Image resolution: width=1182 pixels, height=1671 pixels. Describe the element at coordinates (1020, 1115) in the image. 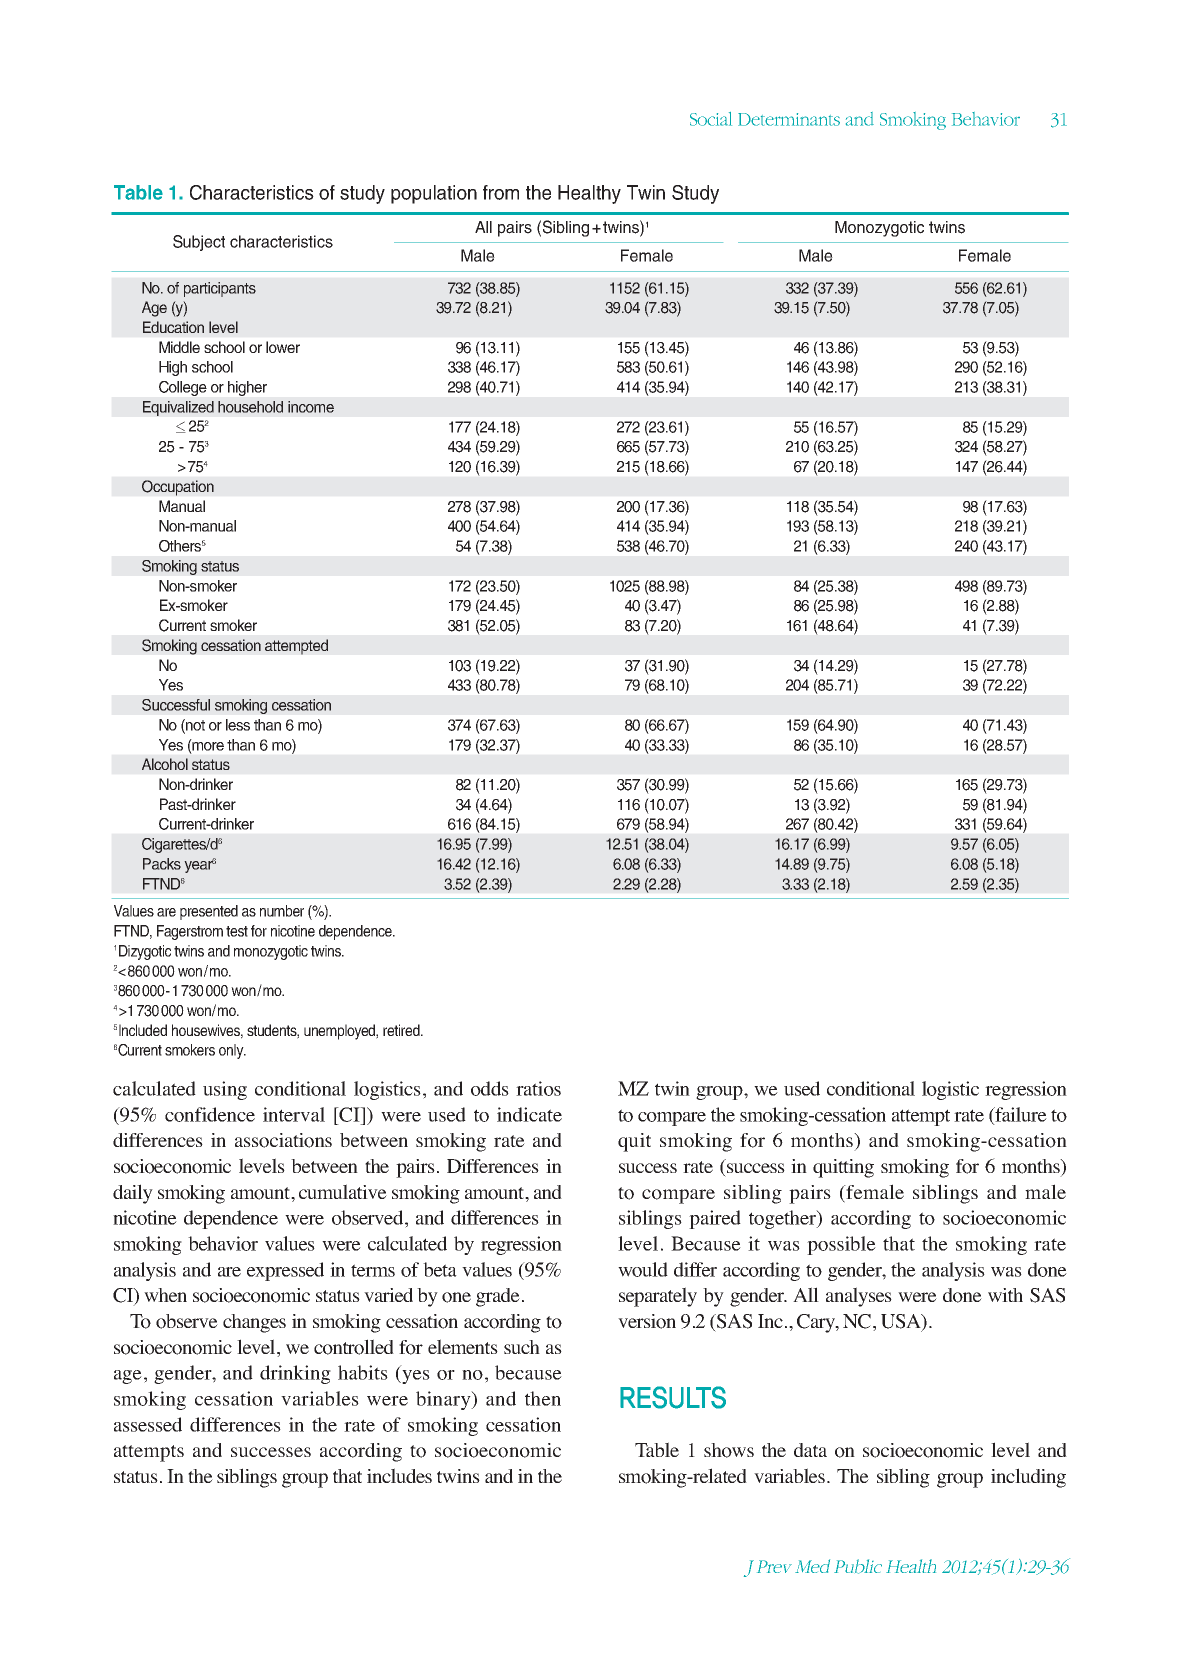

I see `failure` at that location.
